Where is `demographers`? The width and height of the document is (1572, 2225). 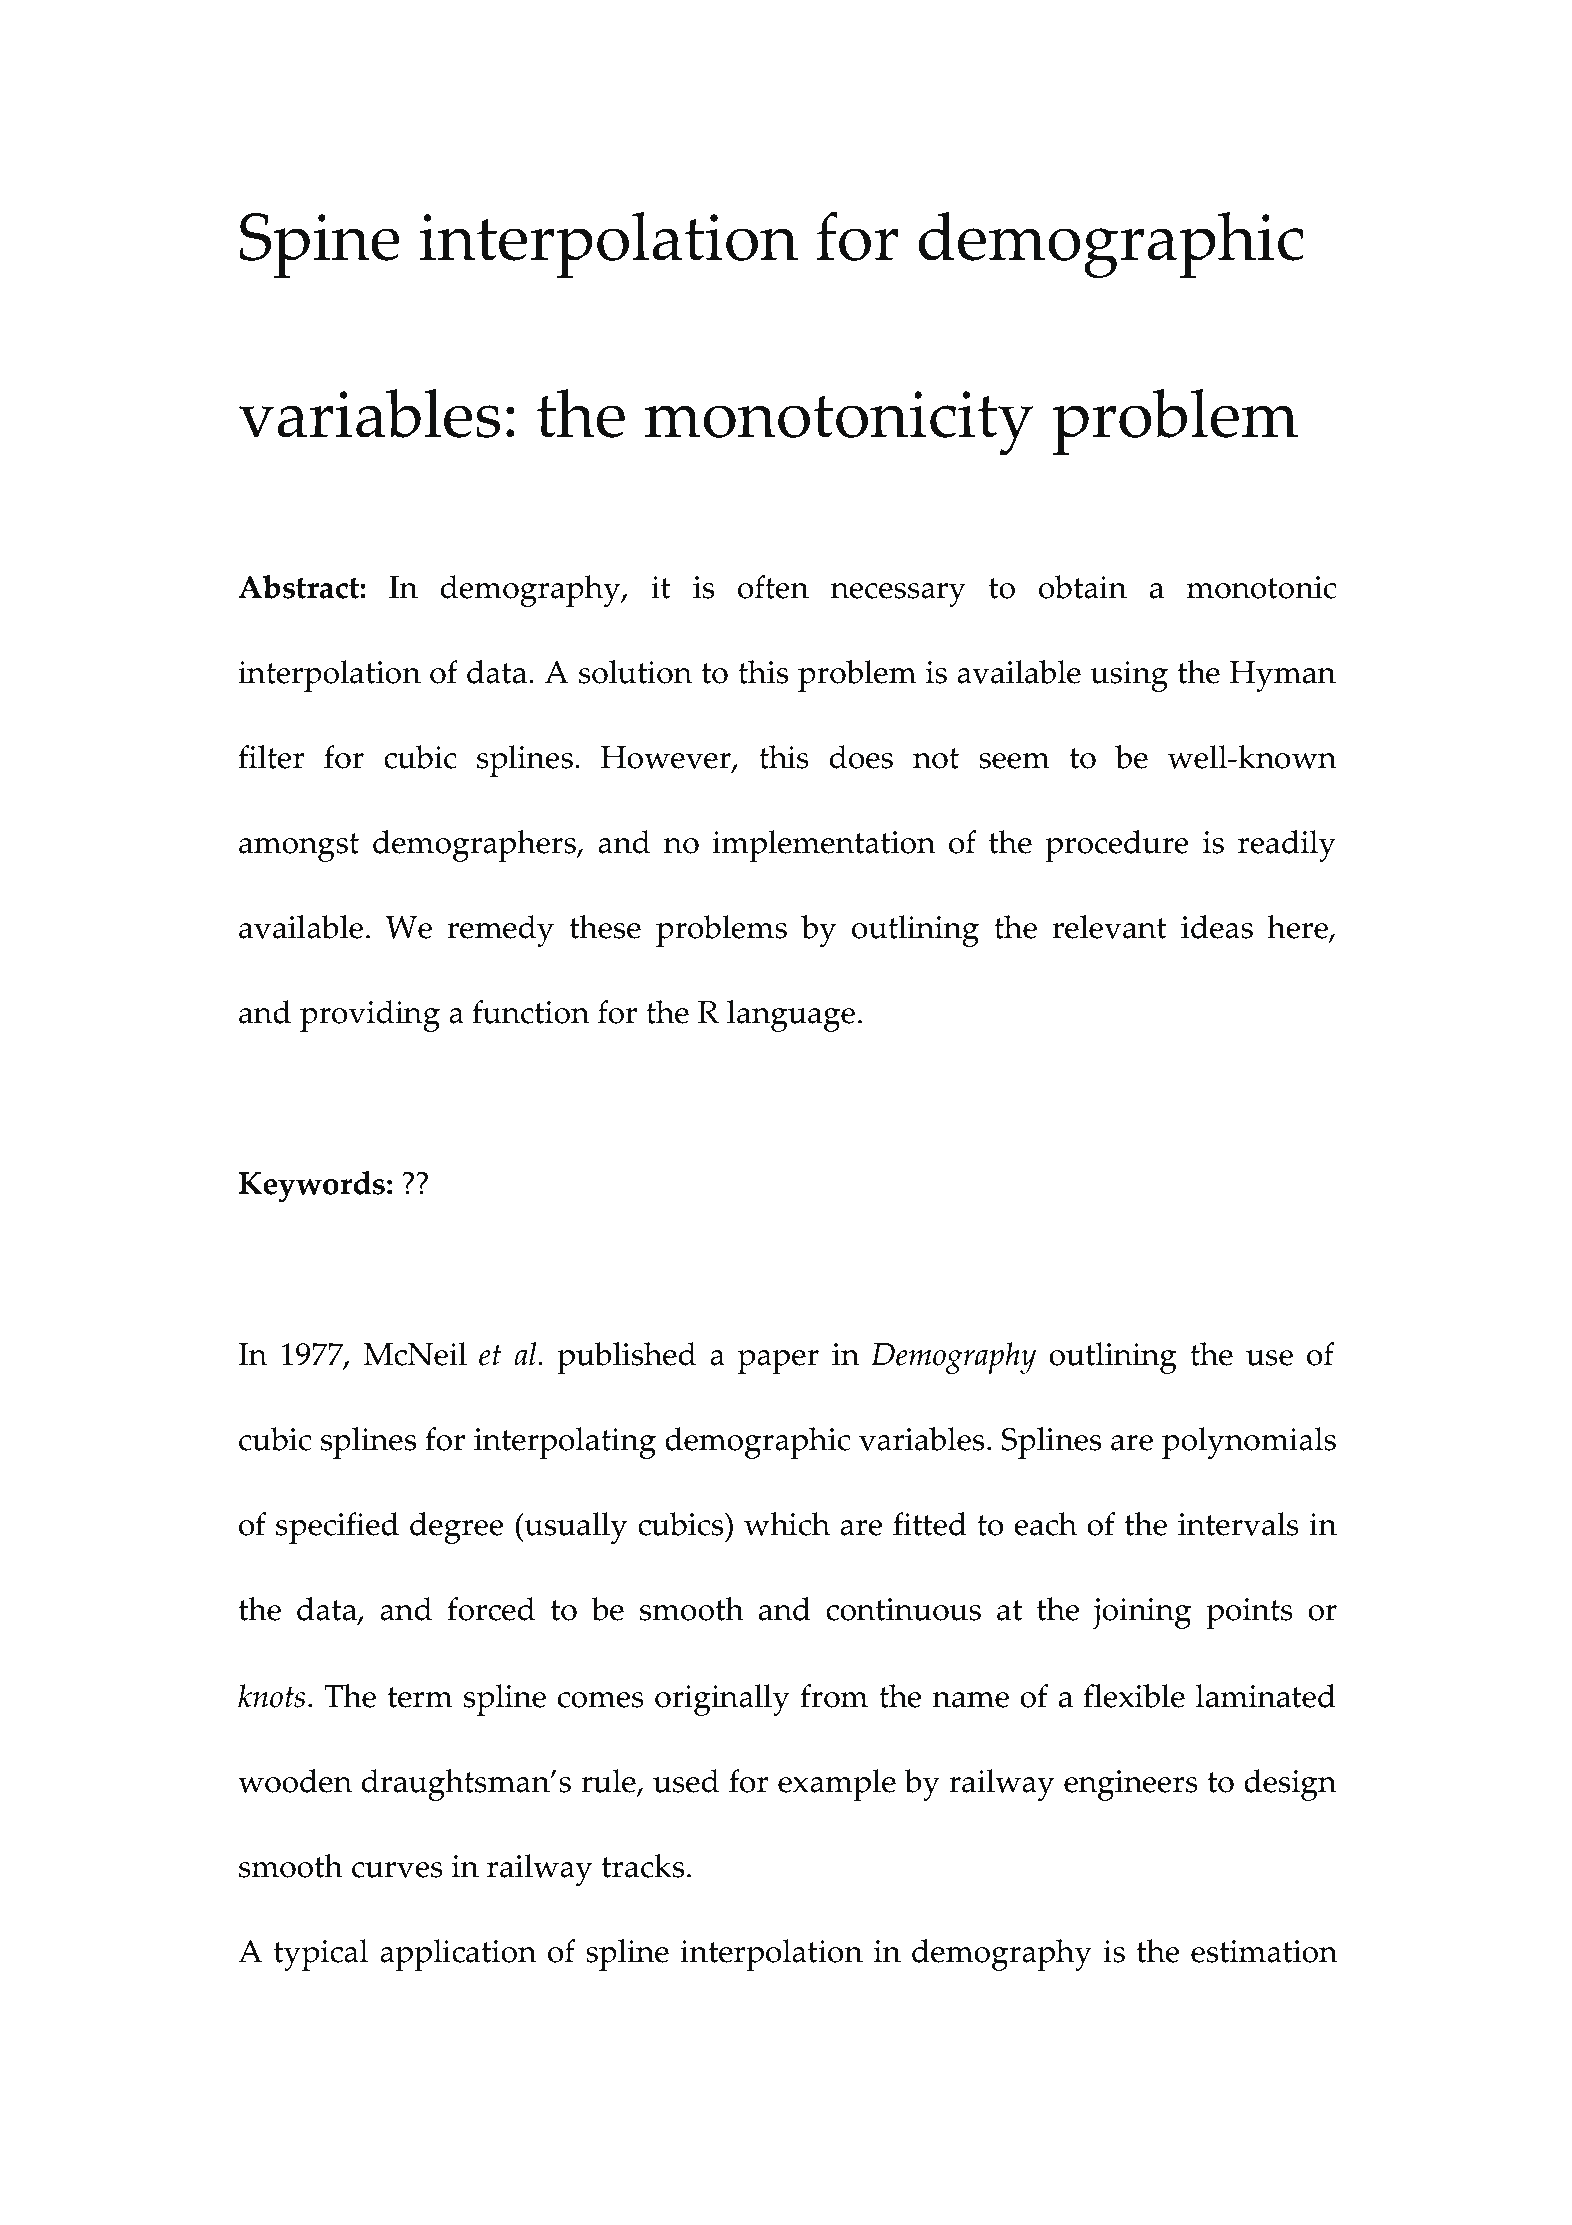
demographers is located at coordinates (475, 846).
